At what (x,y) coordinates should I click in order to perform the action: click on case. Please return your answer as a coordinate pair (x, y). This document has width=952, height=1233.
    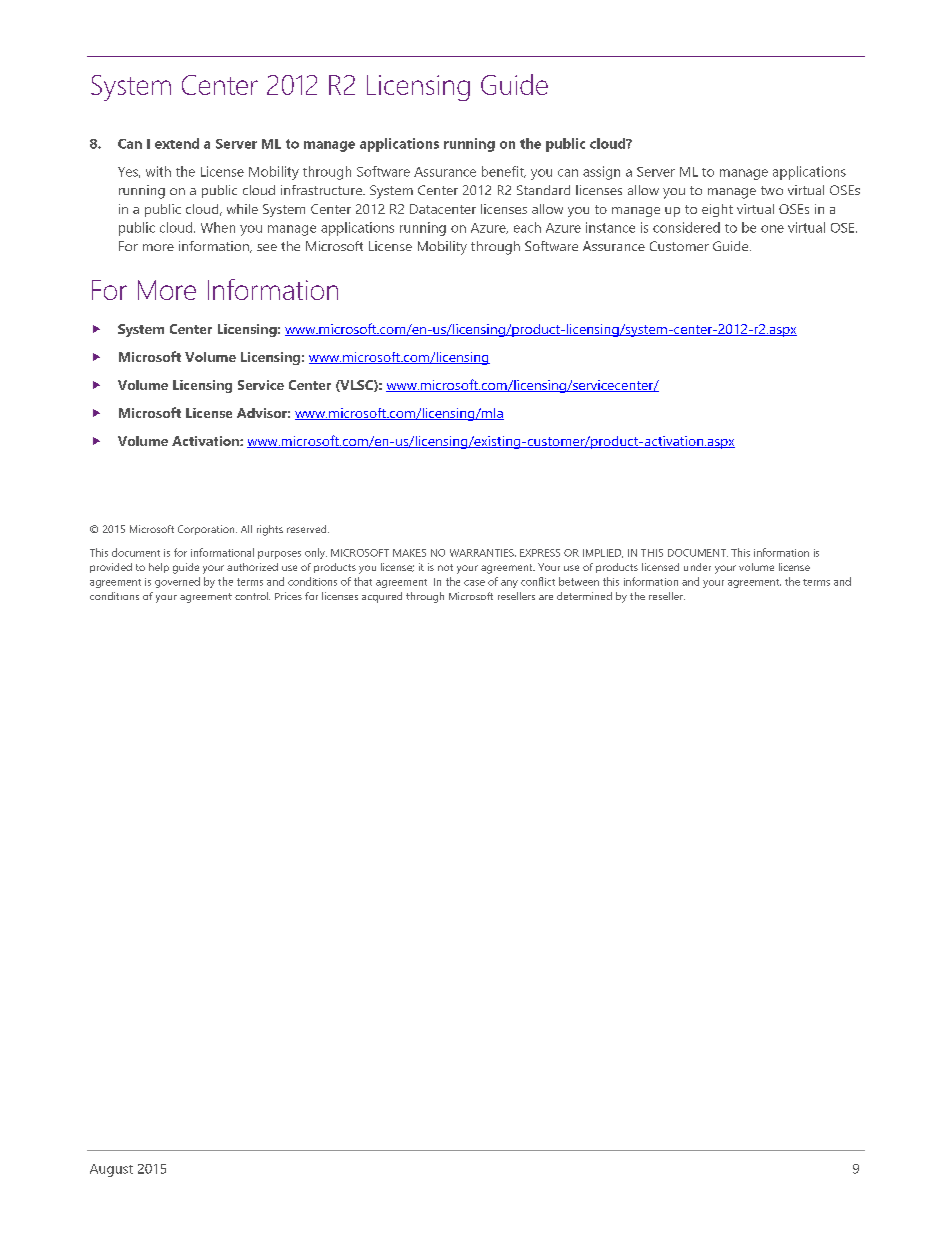
    Looking at the image, I should click on (474, 583).
